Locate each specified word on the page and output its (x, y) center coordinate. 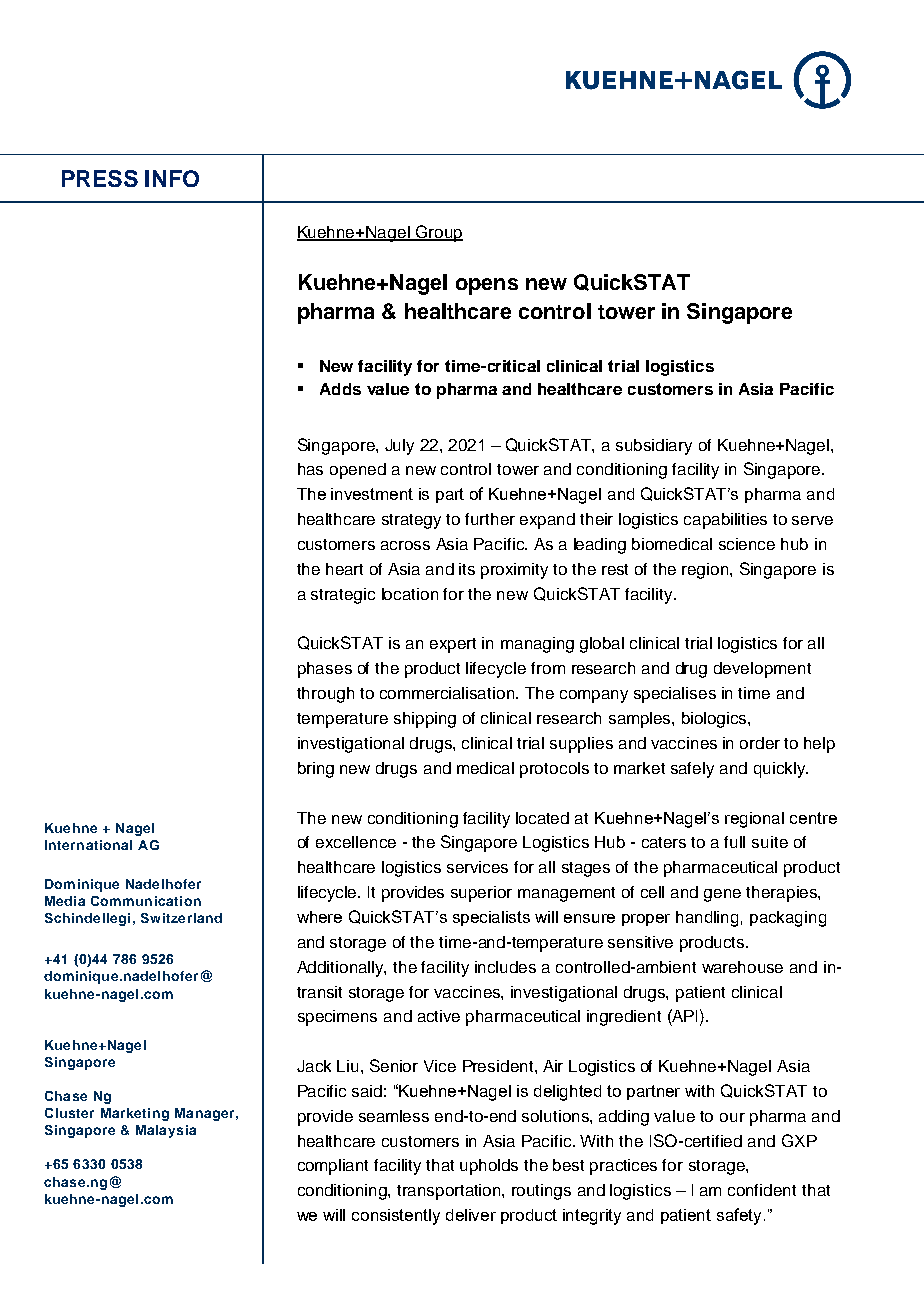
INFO (172, 178)
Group (438, 233)
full (734, 842)
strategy (411, 521)
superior (481, 894)
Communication (146, 901)
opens (487, 286)
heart (344, 569)
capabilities (725, 521)
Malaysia (166, 1131)
